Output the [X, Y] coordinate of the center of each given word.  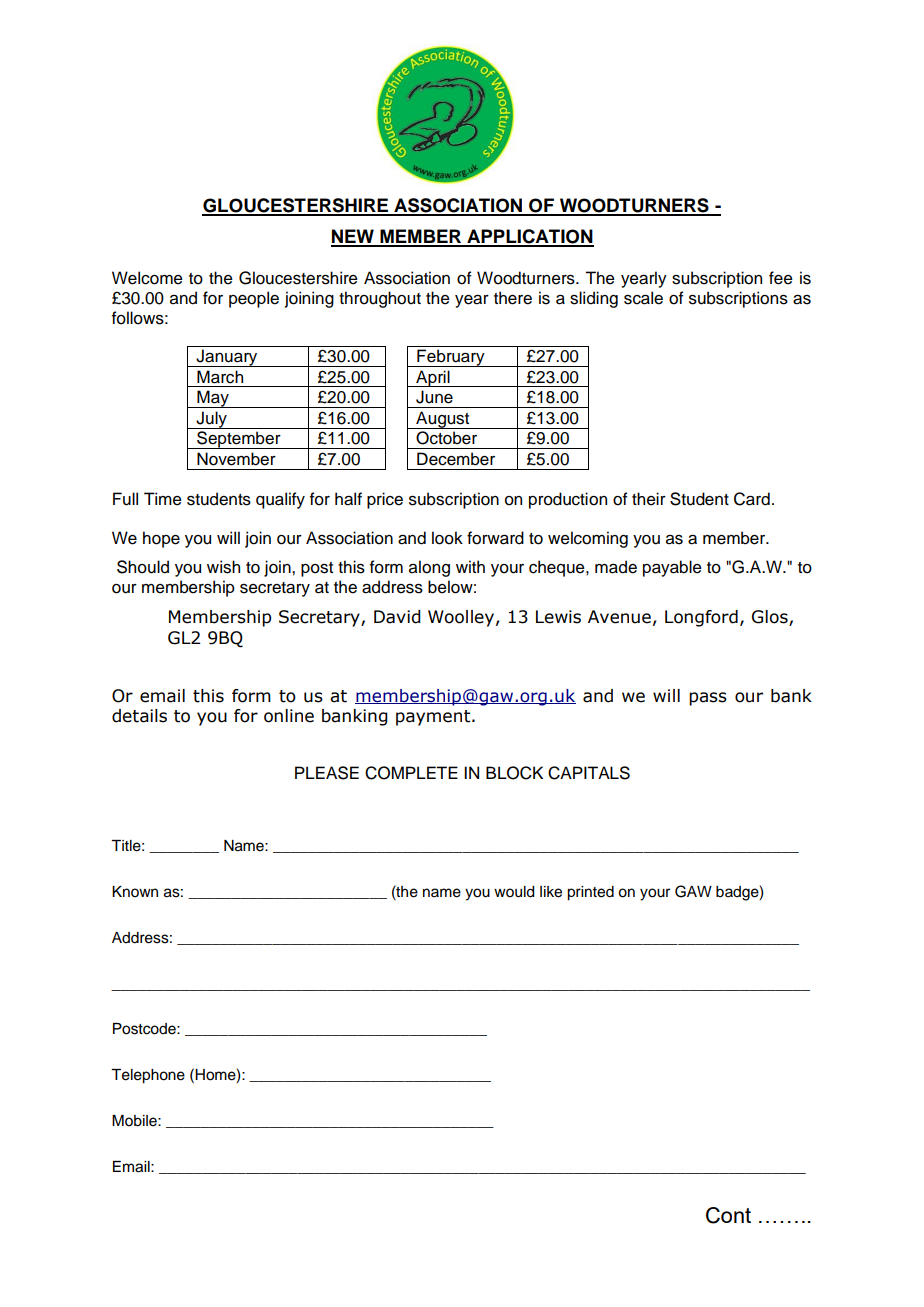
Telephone [148, 1076]
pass [708, 699]
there [513, 298]
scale [643, 298]
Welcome [147, 278]
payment [434, 718]
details [139, 716]
